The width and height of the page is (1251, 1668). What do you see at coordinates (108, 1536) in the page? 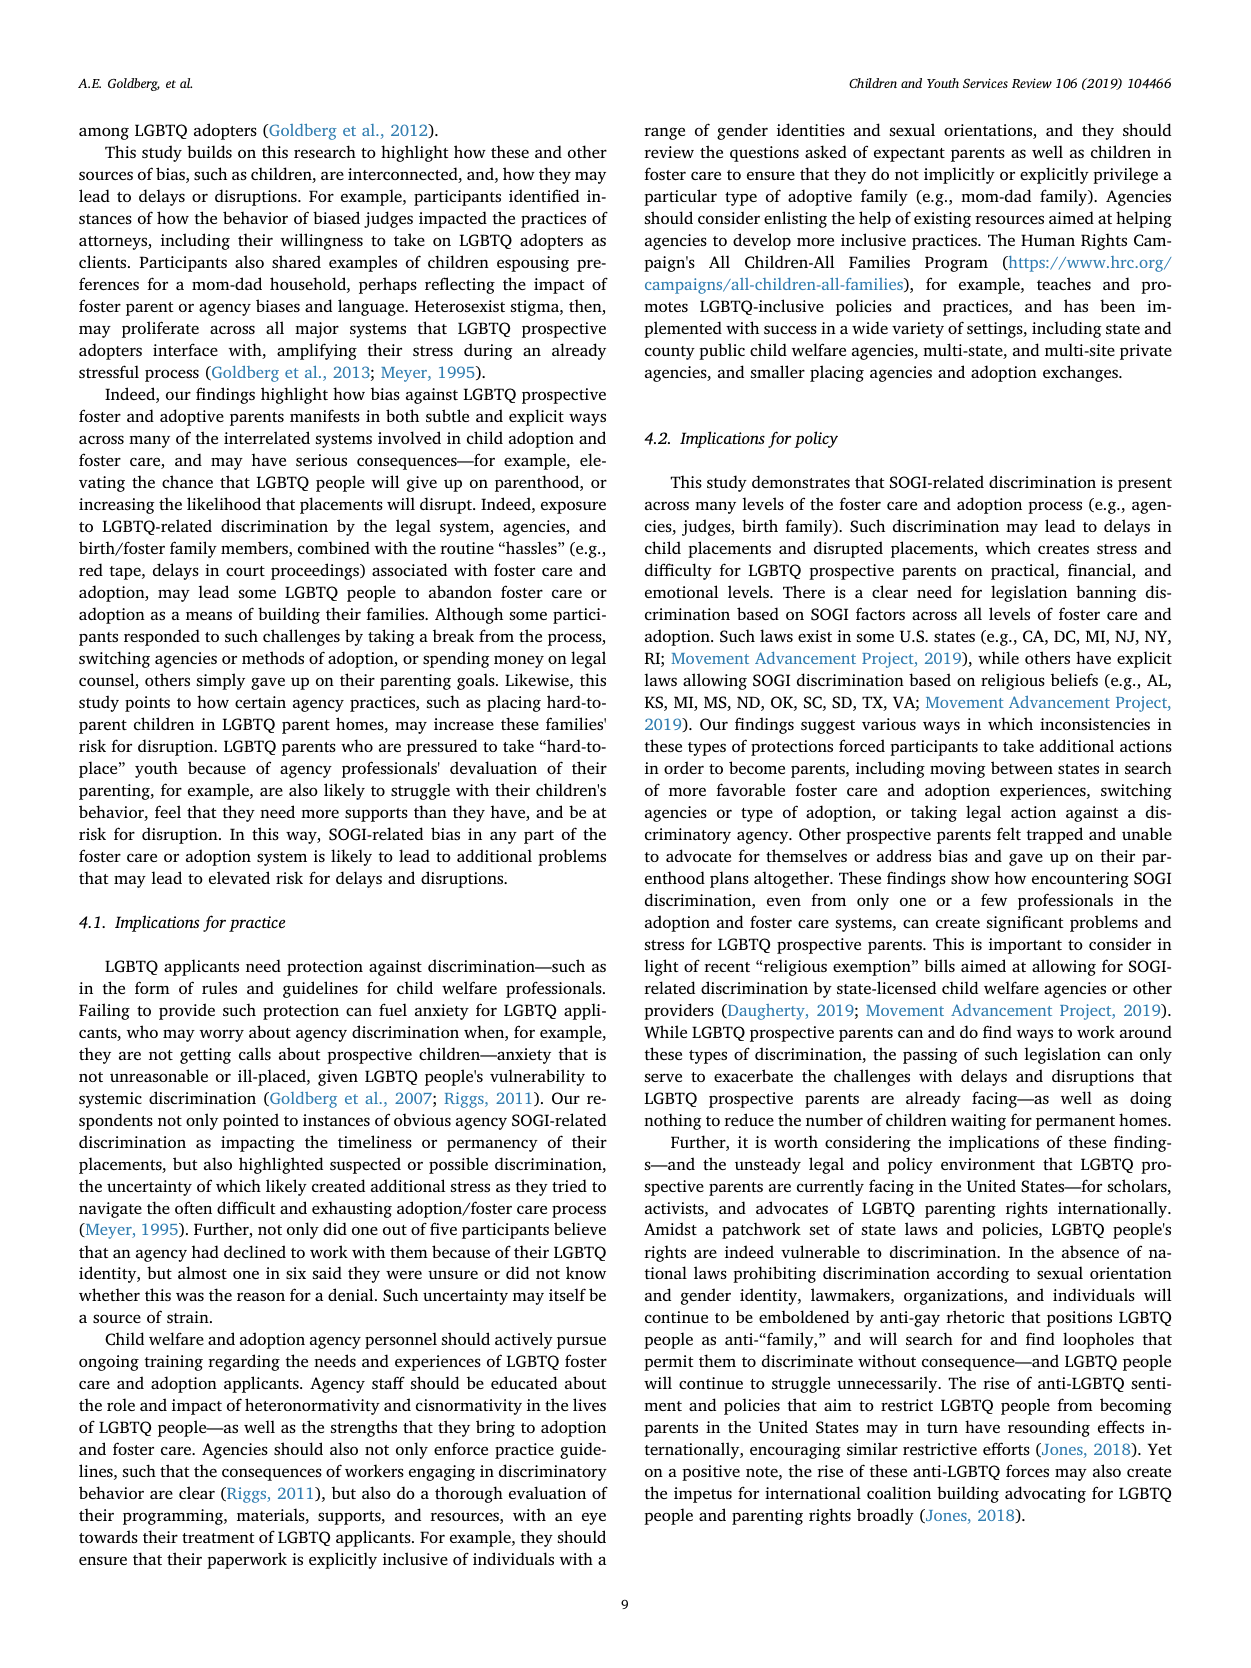
I see `towards` at bounding box center [108, 1536].
